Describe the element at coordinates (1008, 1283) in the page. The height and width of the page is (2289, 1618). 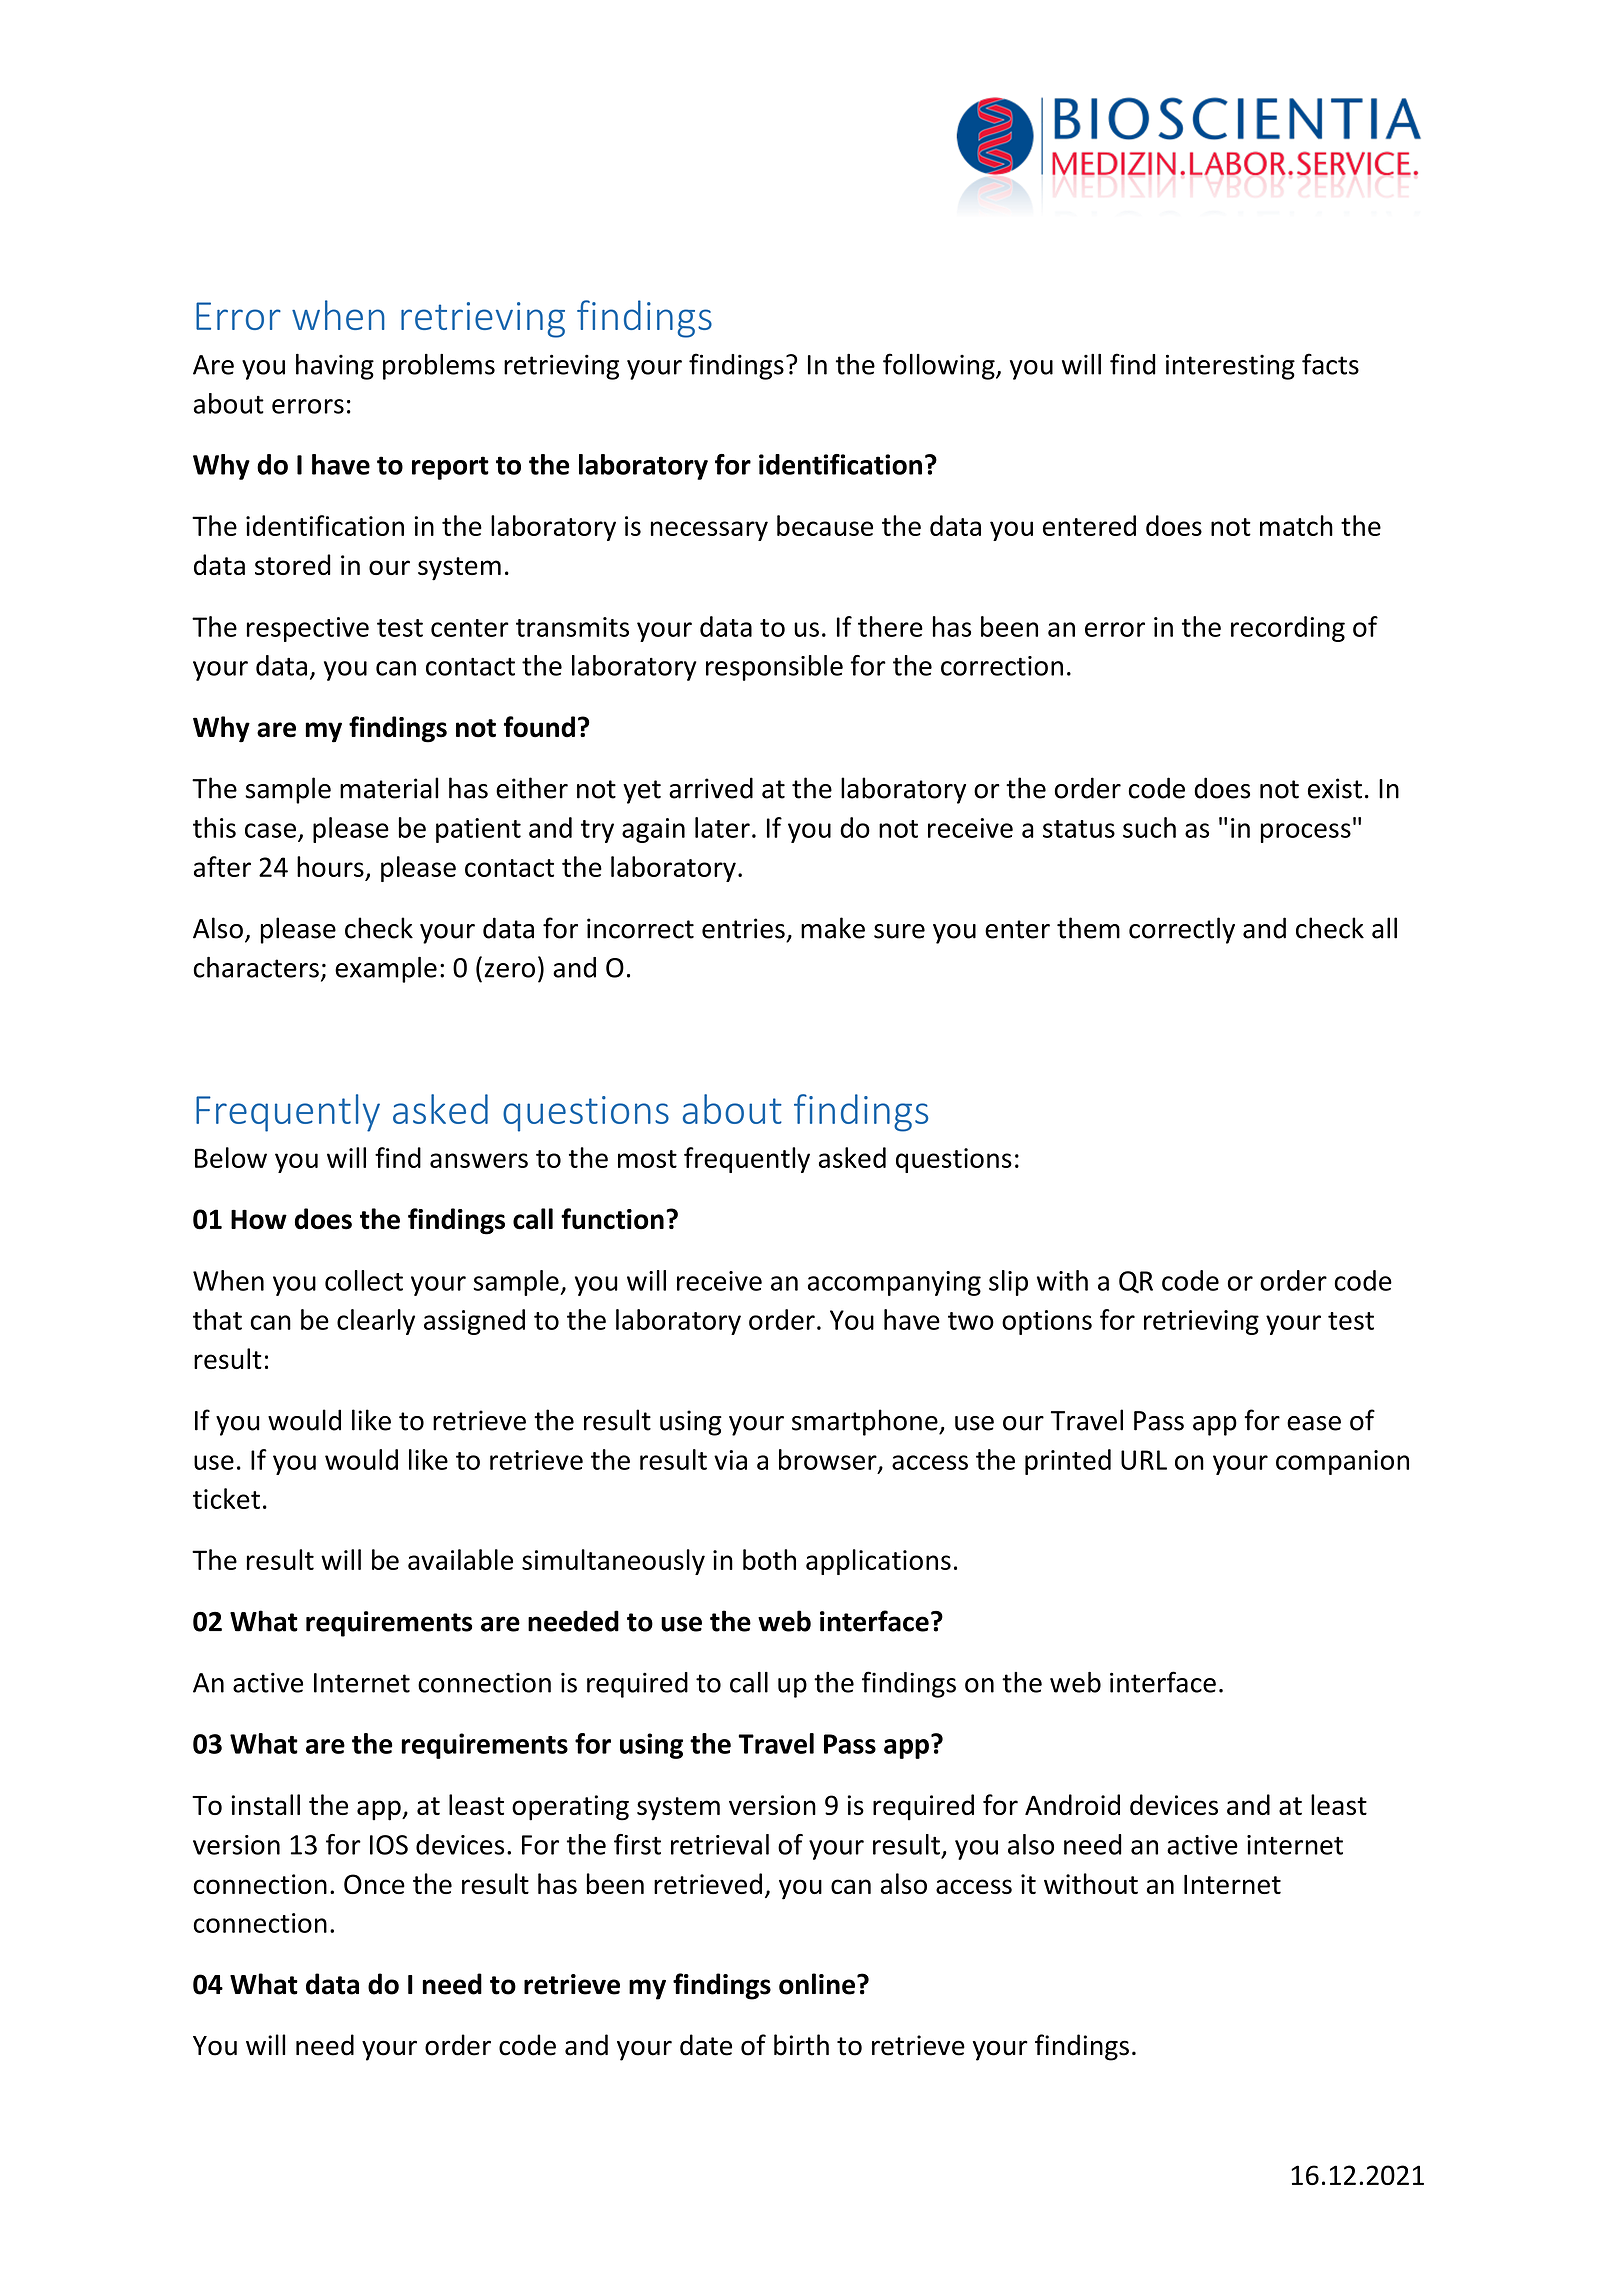
I see `slip` at that location.
